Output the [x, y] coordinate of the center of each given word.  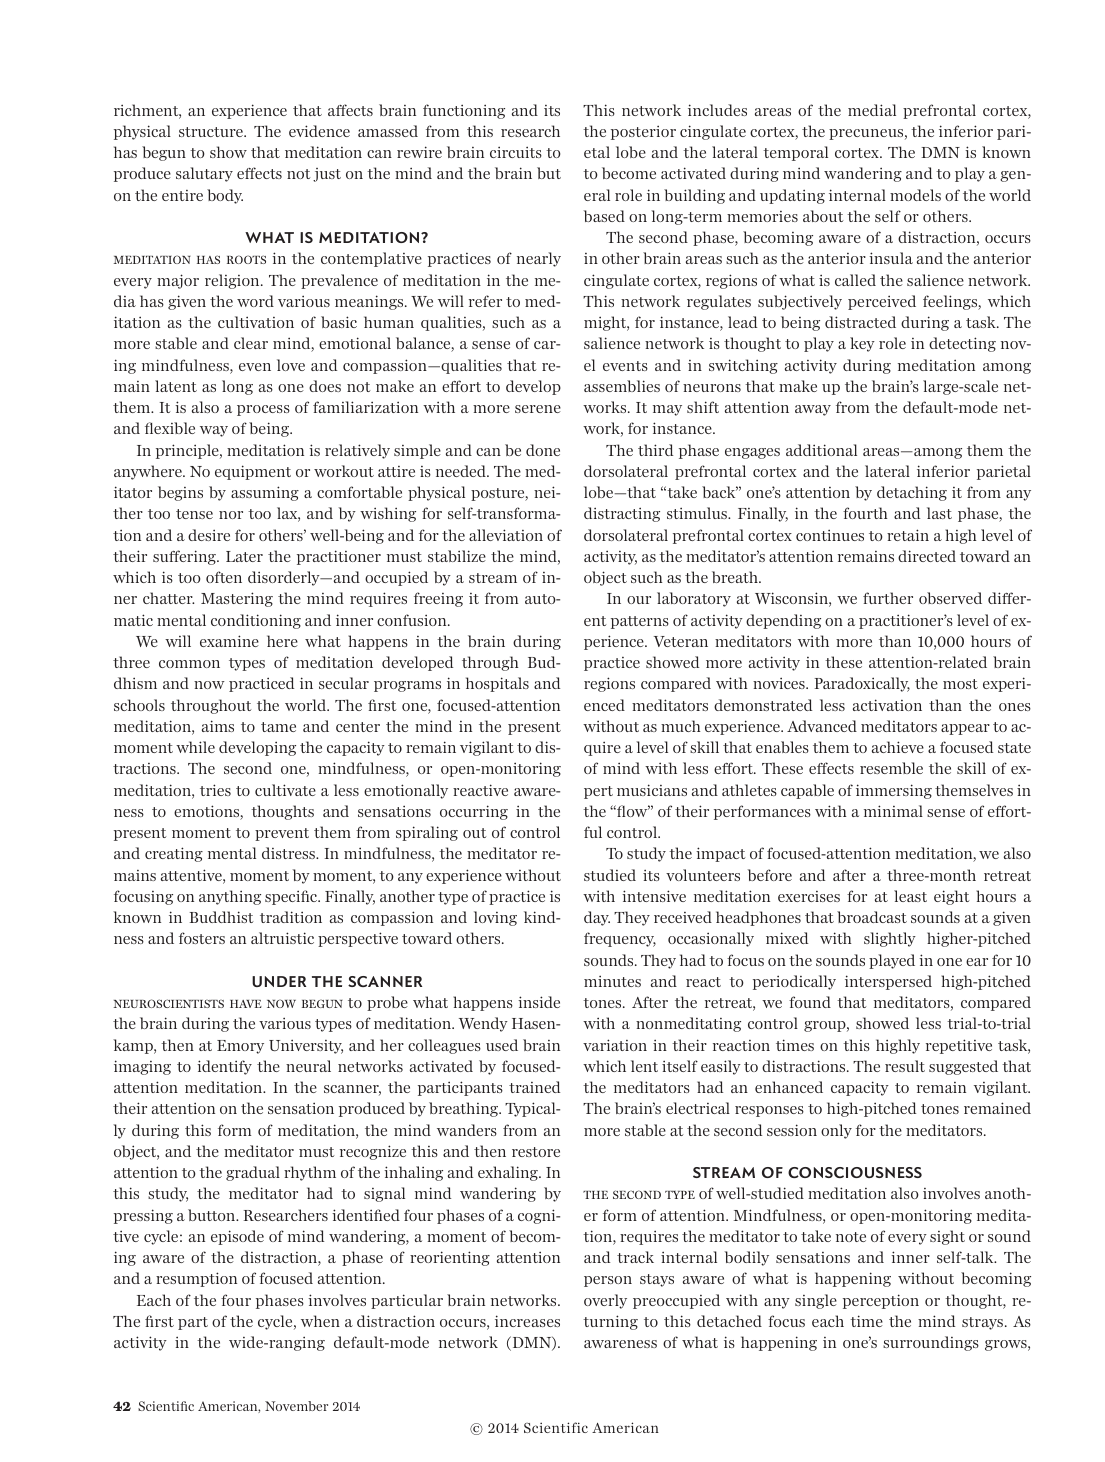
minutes [612, 981]
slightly [890, 939]
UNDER [279, 981]
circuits [516, 152]
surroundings [931, 1343]
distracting [622, 514]
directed [927, 556]
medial [872, 110]
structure [212, 132]
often [224, 577]
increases [527, 1321]
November [296, 1406]
